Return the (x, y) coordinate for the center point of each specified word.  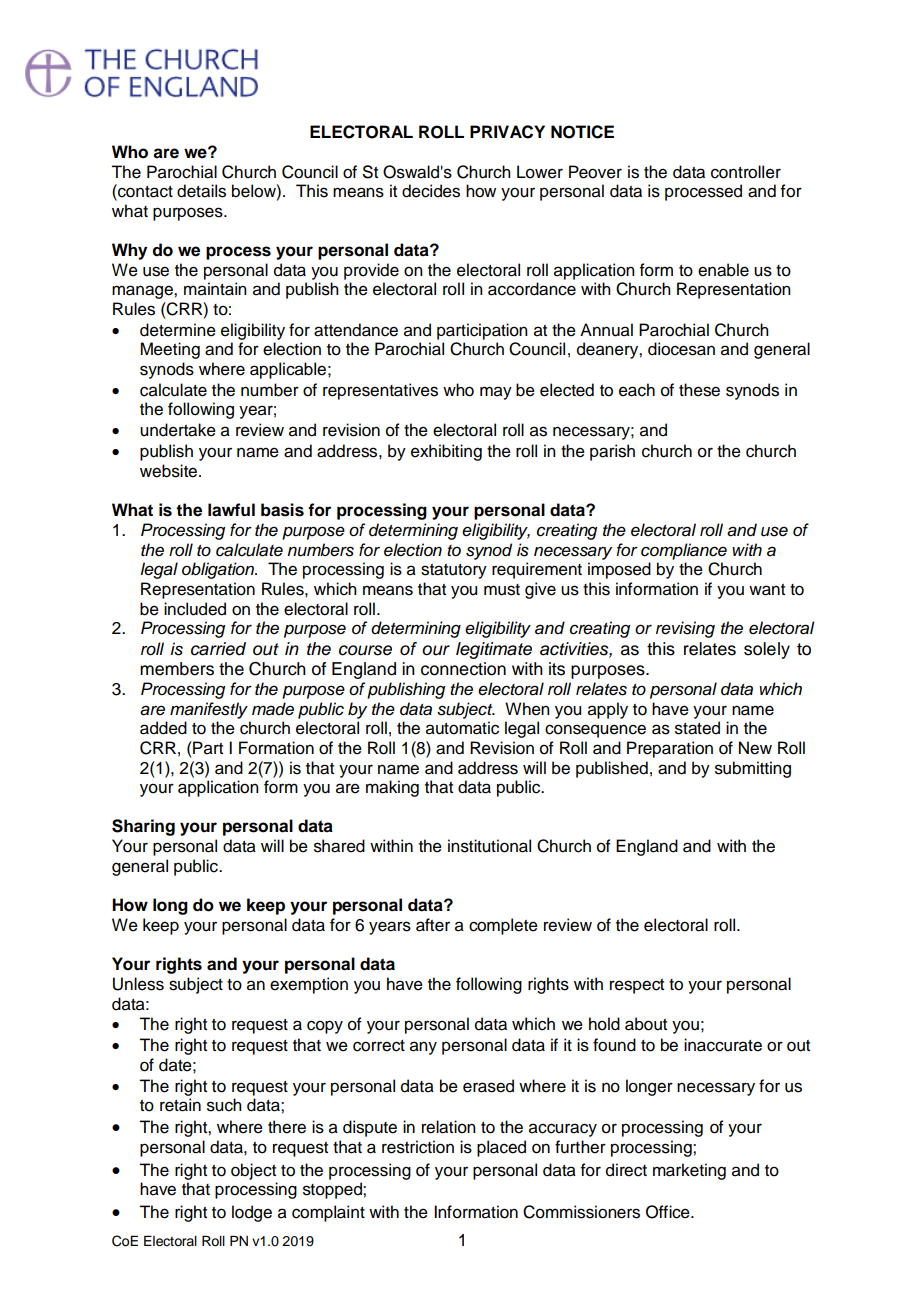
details (201, 191)
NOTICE (582, 132)
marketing (689, 1171)
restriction (418, 1147)
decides (431, 191)
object (253, 1171)
